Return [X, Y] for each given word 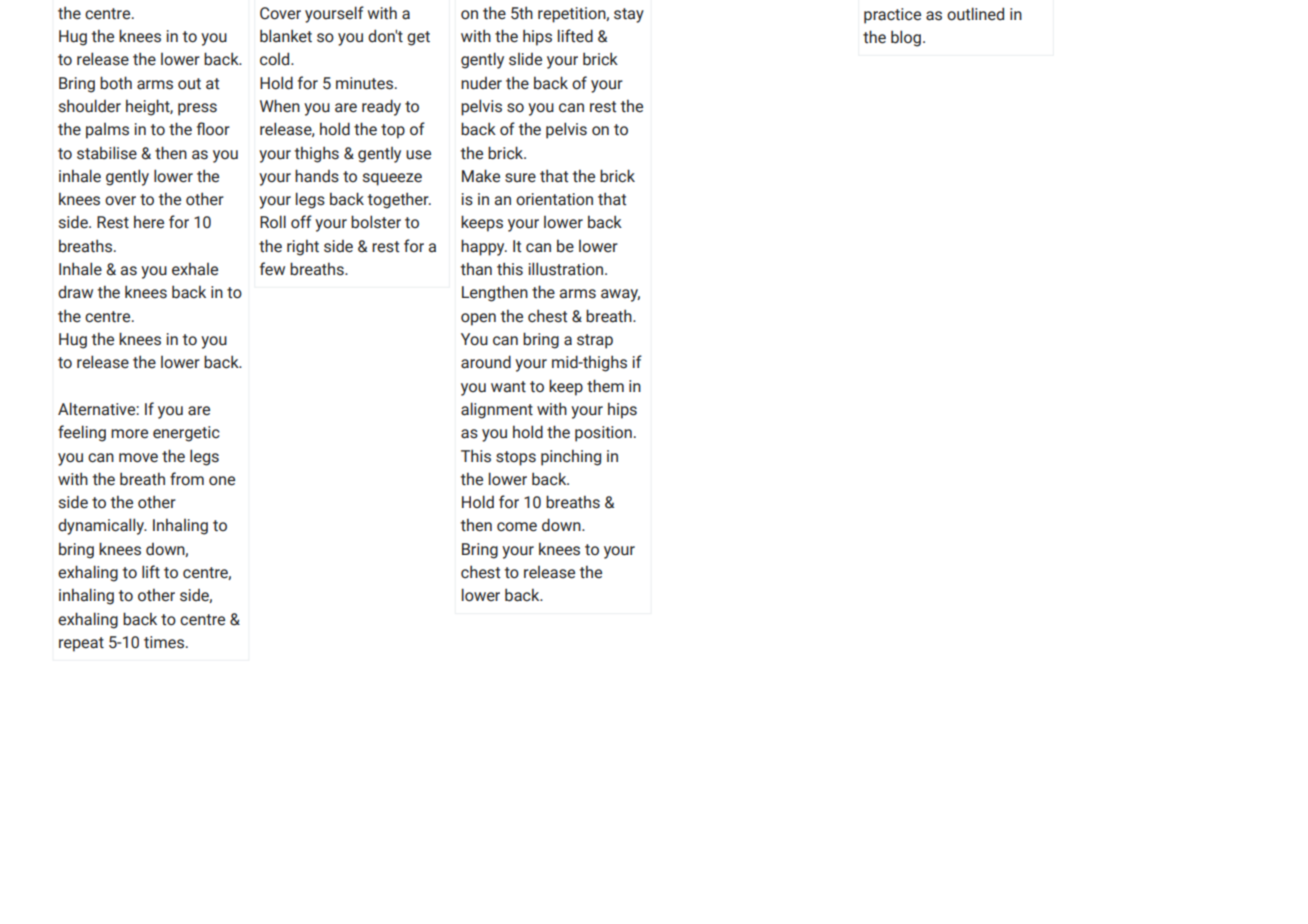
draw [75, 292]
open [478, 319]
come [517, 527]
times [164, 642]
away [620, 295]
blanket [286, 36]
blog [906, 38]
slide [525, 59]
